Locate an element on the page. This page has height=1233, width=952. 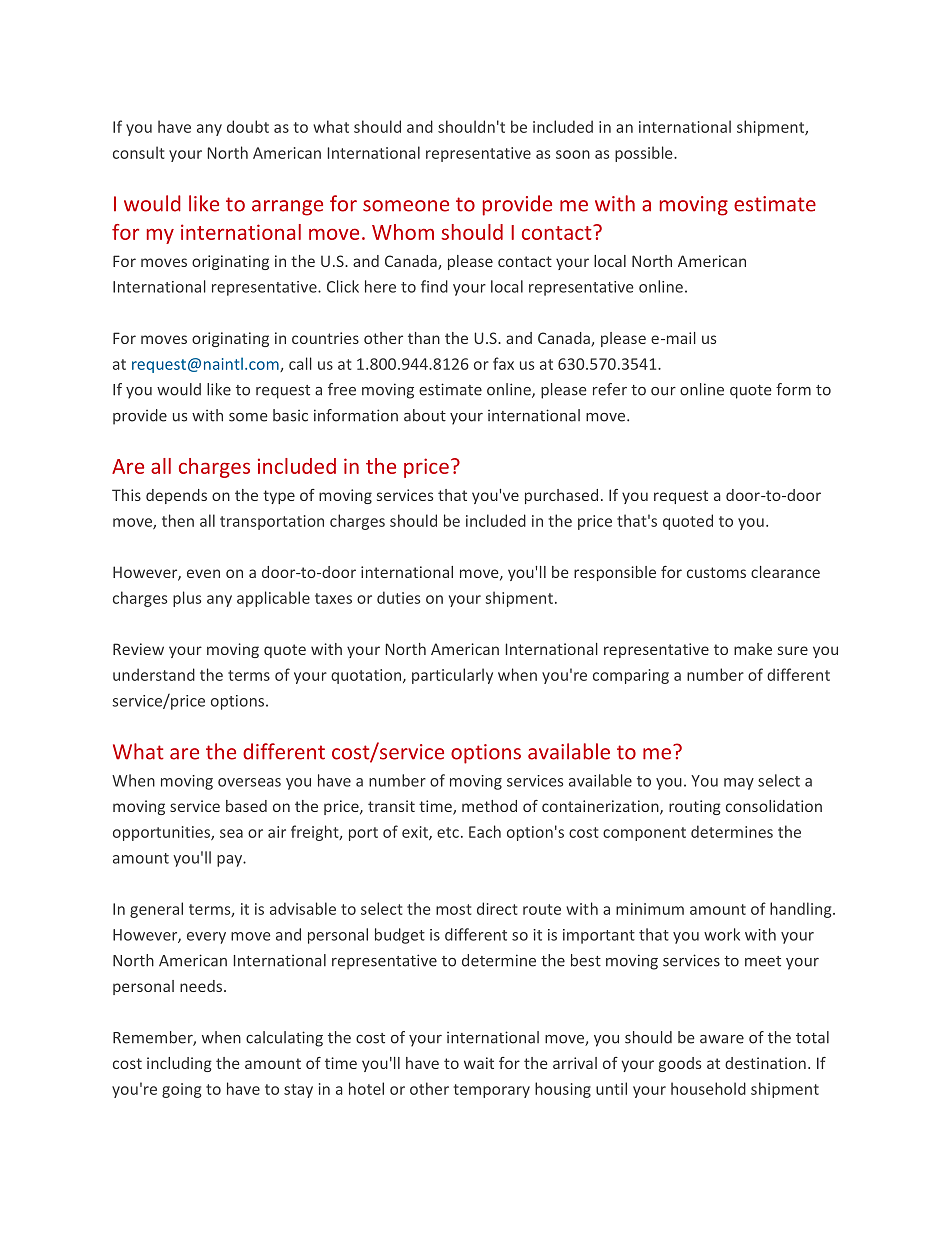
based is located at coordinates (246, 806).
